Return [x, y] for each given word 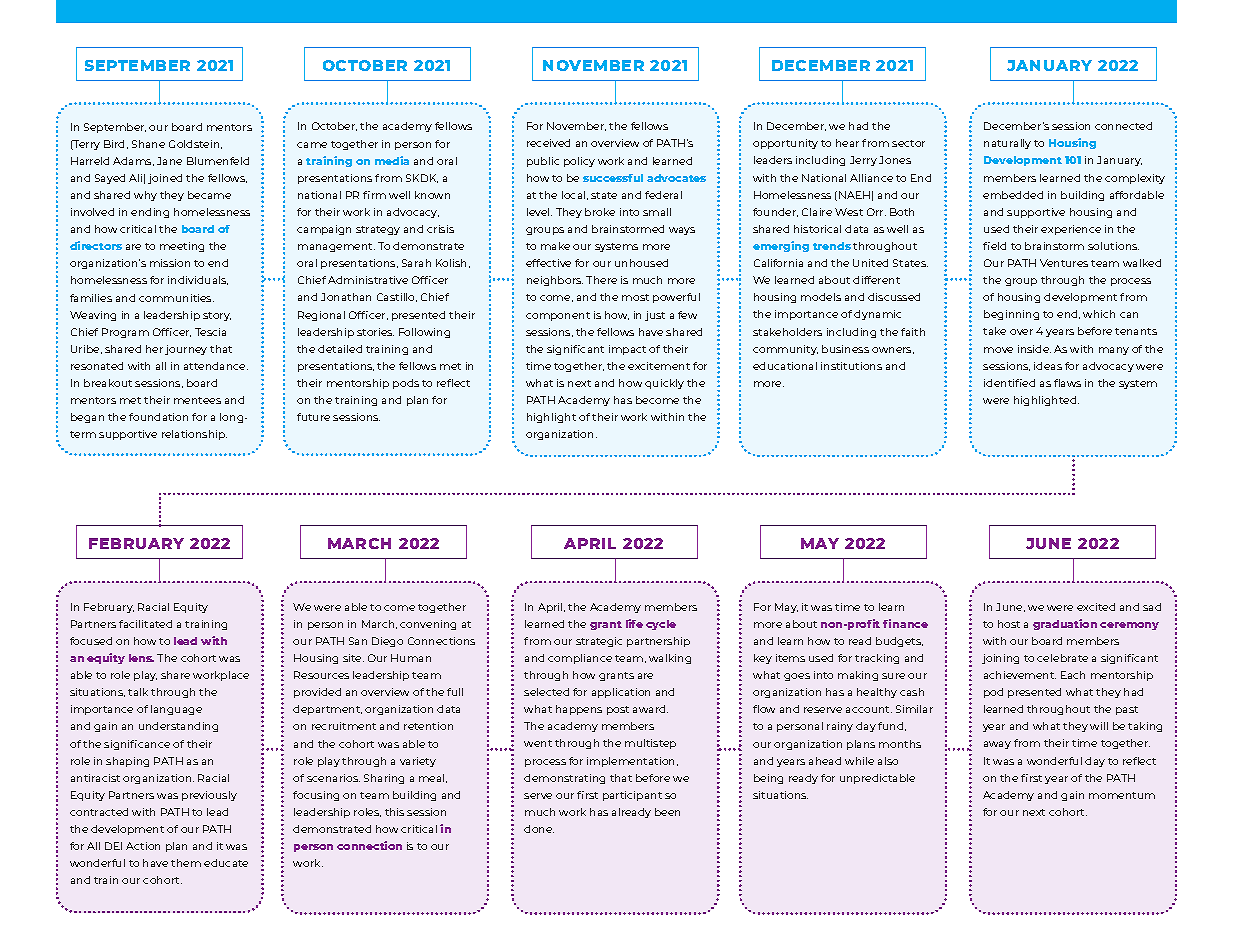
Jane [169, 161]
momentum [1122, 795]
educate [226, 863]
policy [579, 162]
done [539, 829]
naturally [1007, 144]
